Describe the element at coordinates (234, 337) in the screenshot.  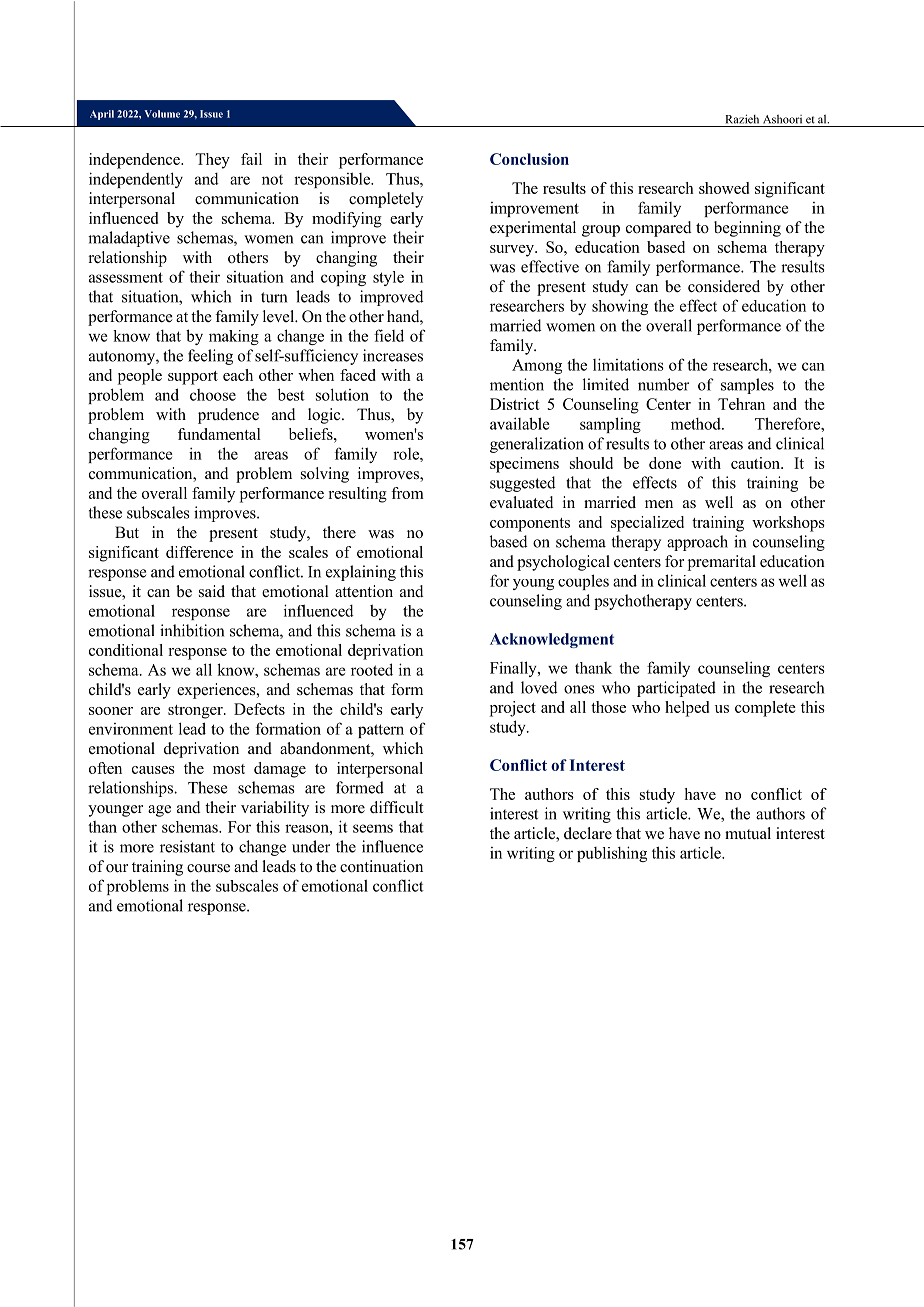
I see `making` at that location.
